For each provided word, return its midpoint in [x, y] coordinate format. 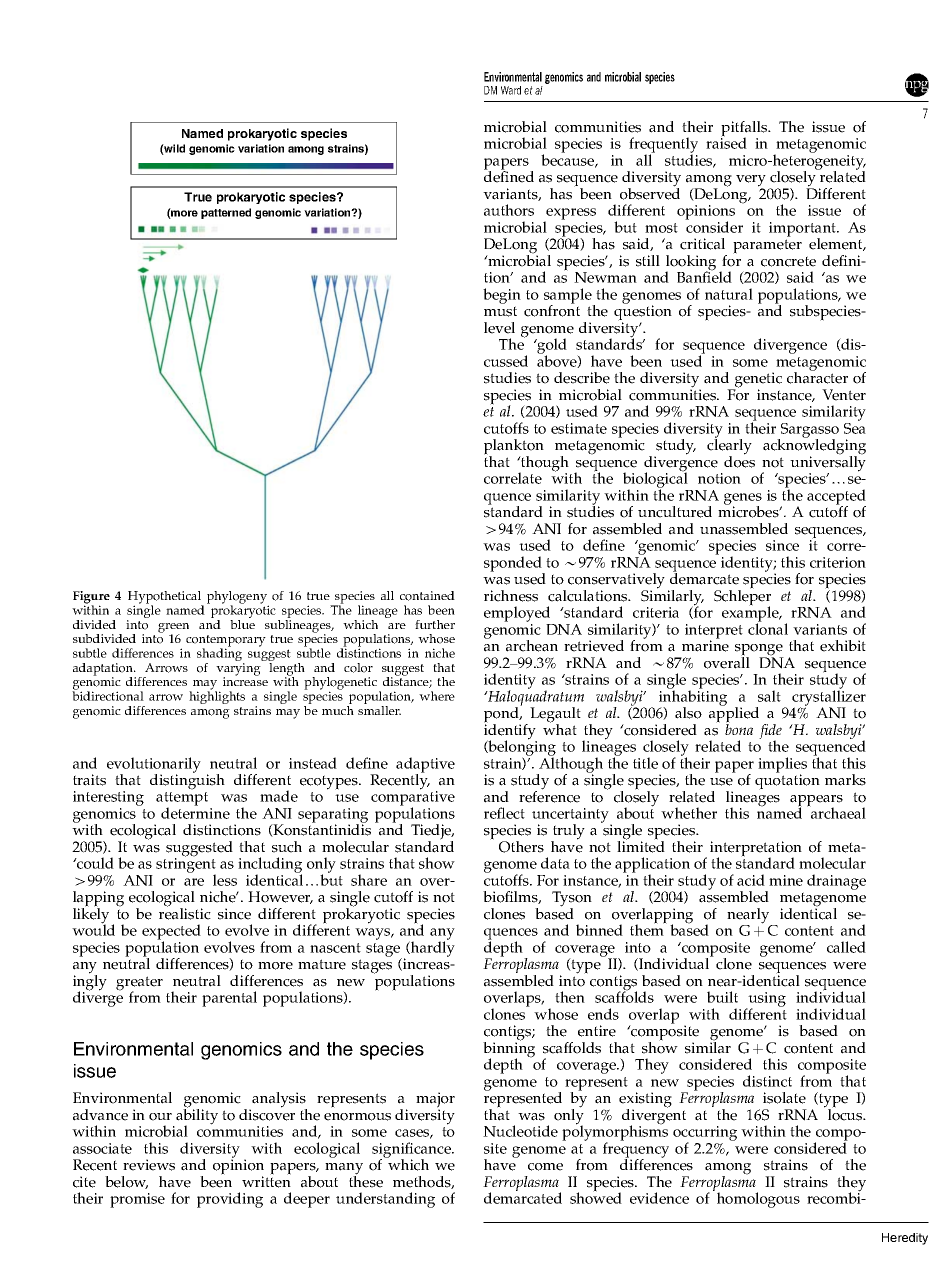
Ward [511, 90]
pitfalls [745, 130]
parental [229, 999]
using [766, 1001]
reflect [504, 813]
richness [511, 596]
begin [502, 296]
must [500, 311]
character [817, 377]
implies [782, 766]
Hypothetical [166, 598]
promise [137, 1200]
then [570, 997]
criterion [838, 562]
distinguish [187, 781]
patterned [226, 213]
